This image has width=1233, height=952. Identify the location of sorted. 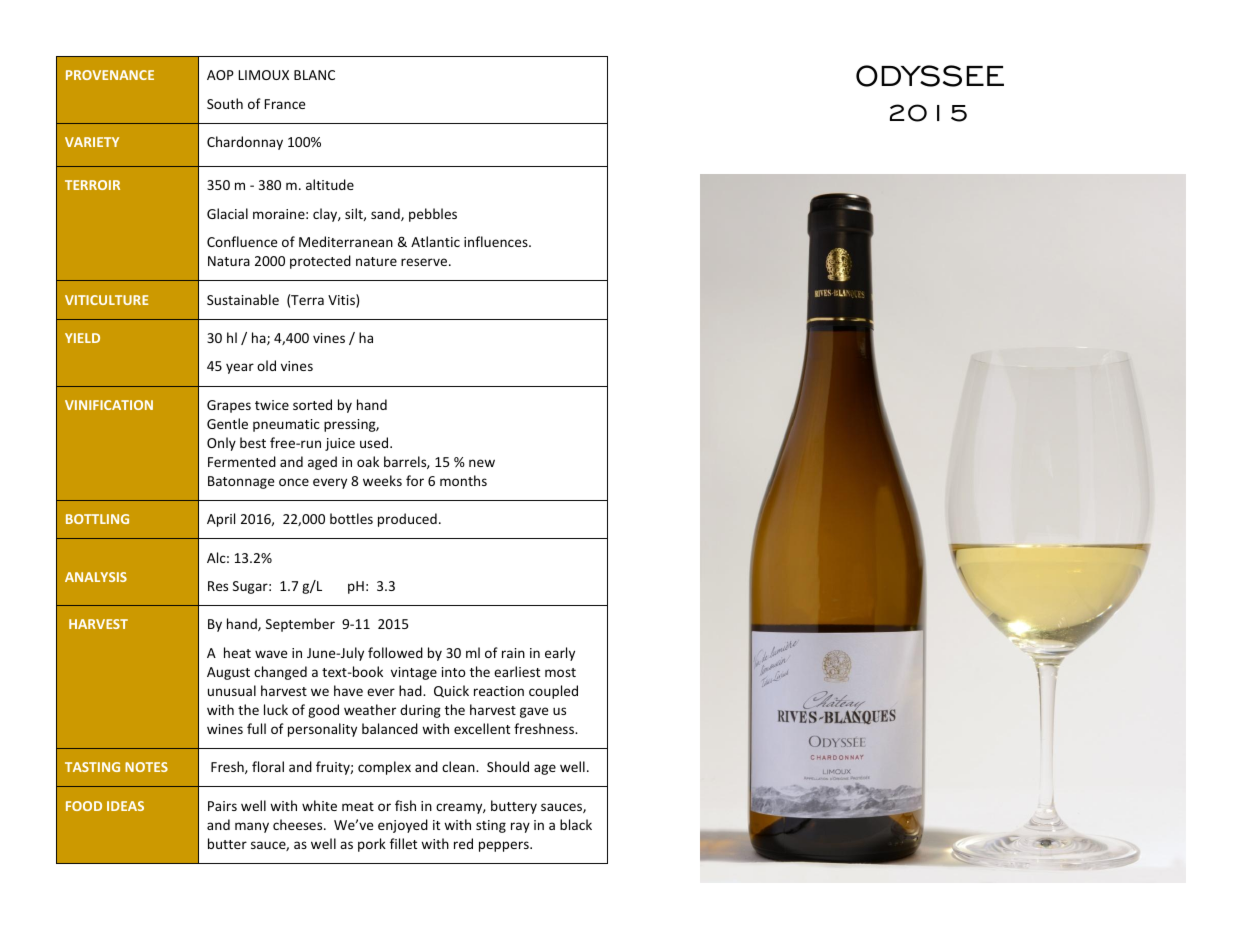
(312, 404).
